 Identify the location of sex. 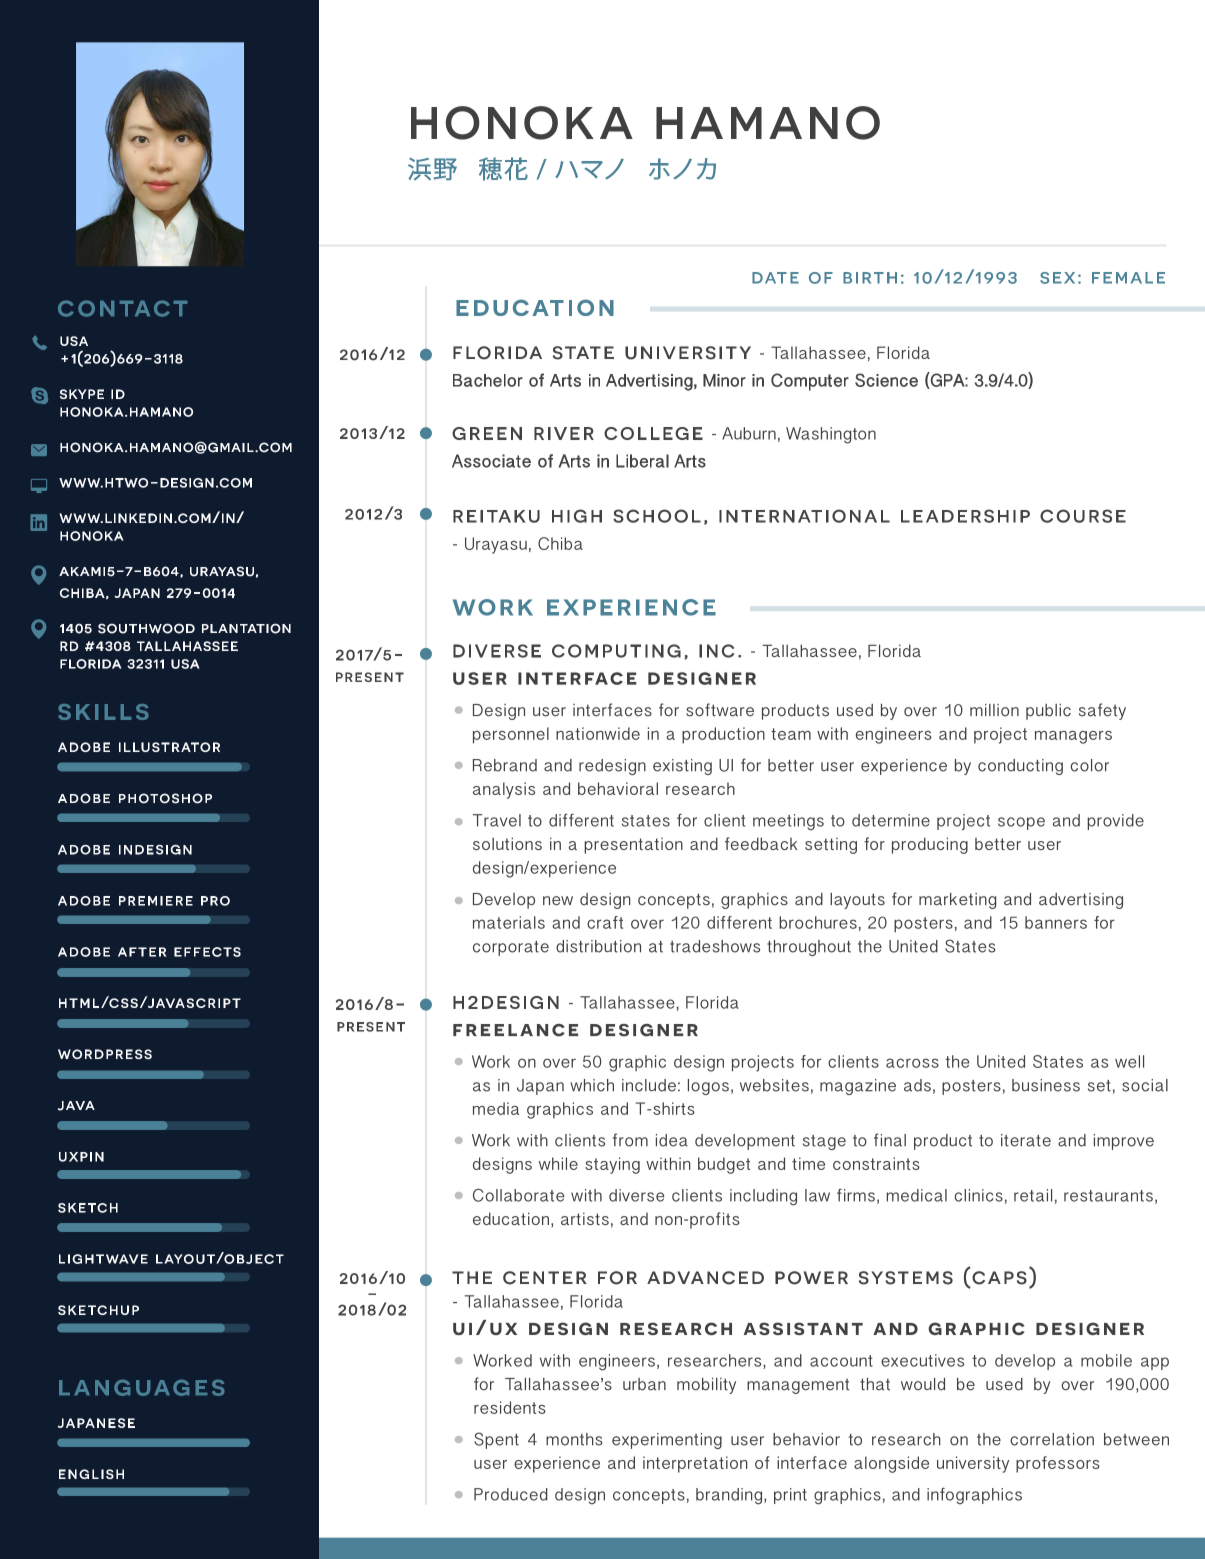
(1057, 278).
